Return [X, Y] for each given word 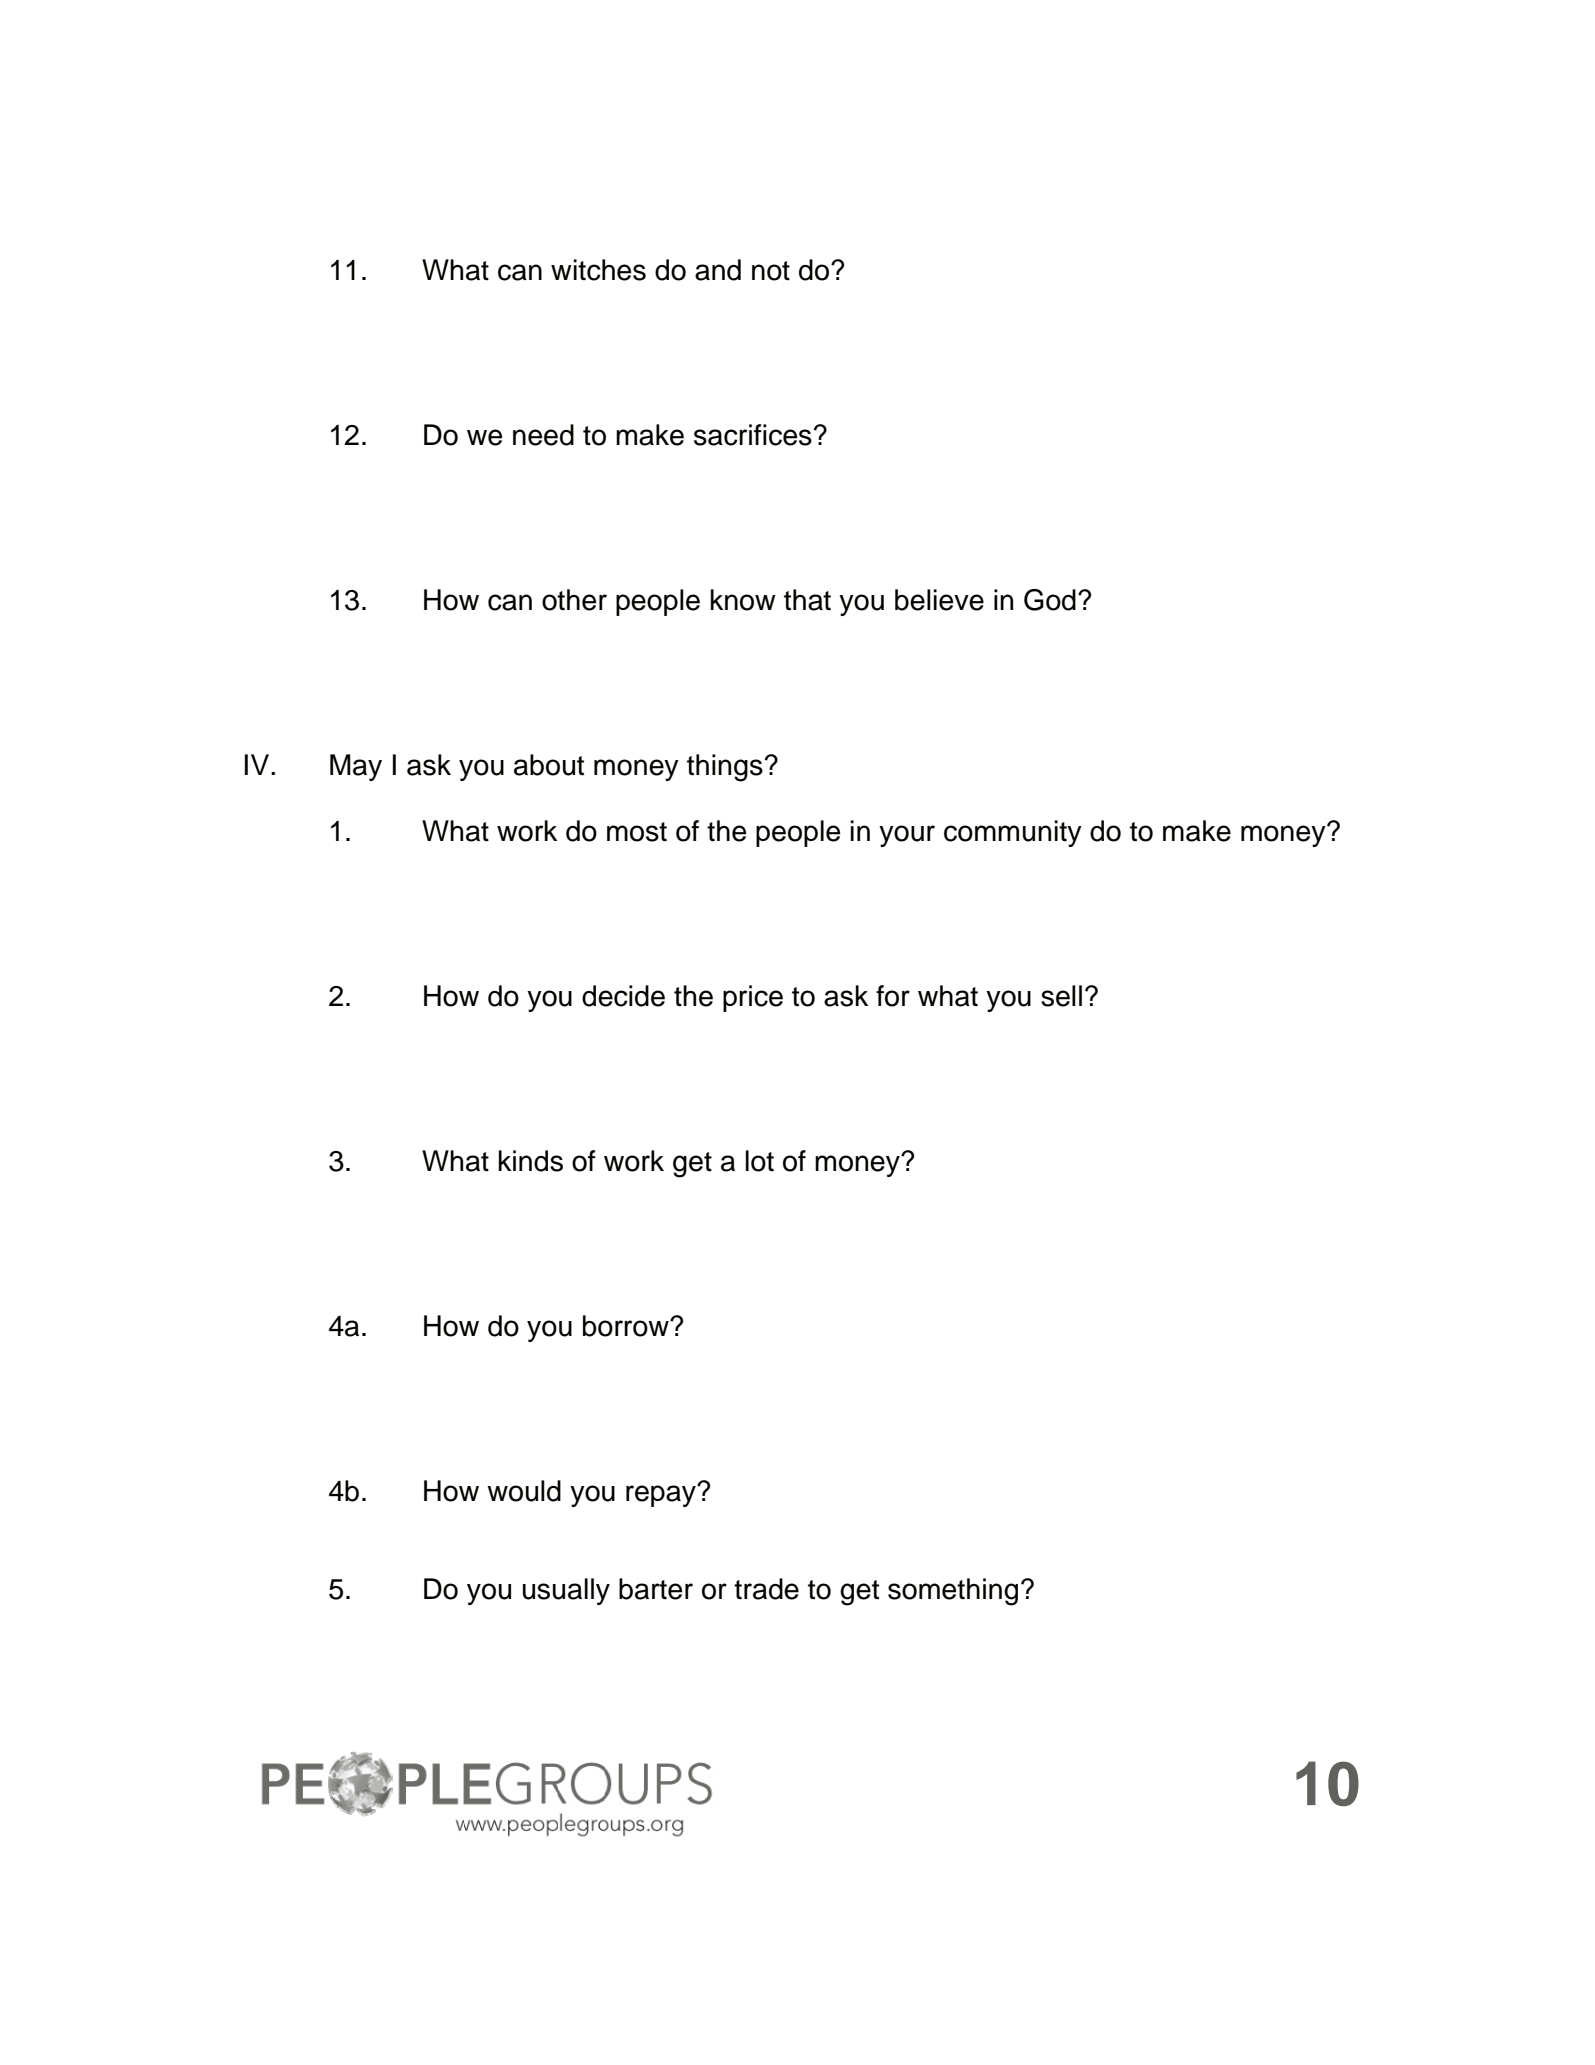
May [356, 767]
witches [598, 270]
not [771, 271]
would [524, 1491]
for [893, 996]
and [718, 270]
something [953, 1592]
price [753, 998]
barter [656, 1589]
